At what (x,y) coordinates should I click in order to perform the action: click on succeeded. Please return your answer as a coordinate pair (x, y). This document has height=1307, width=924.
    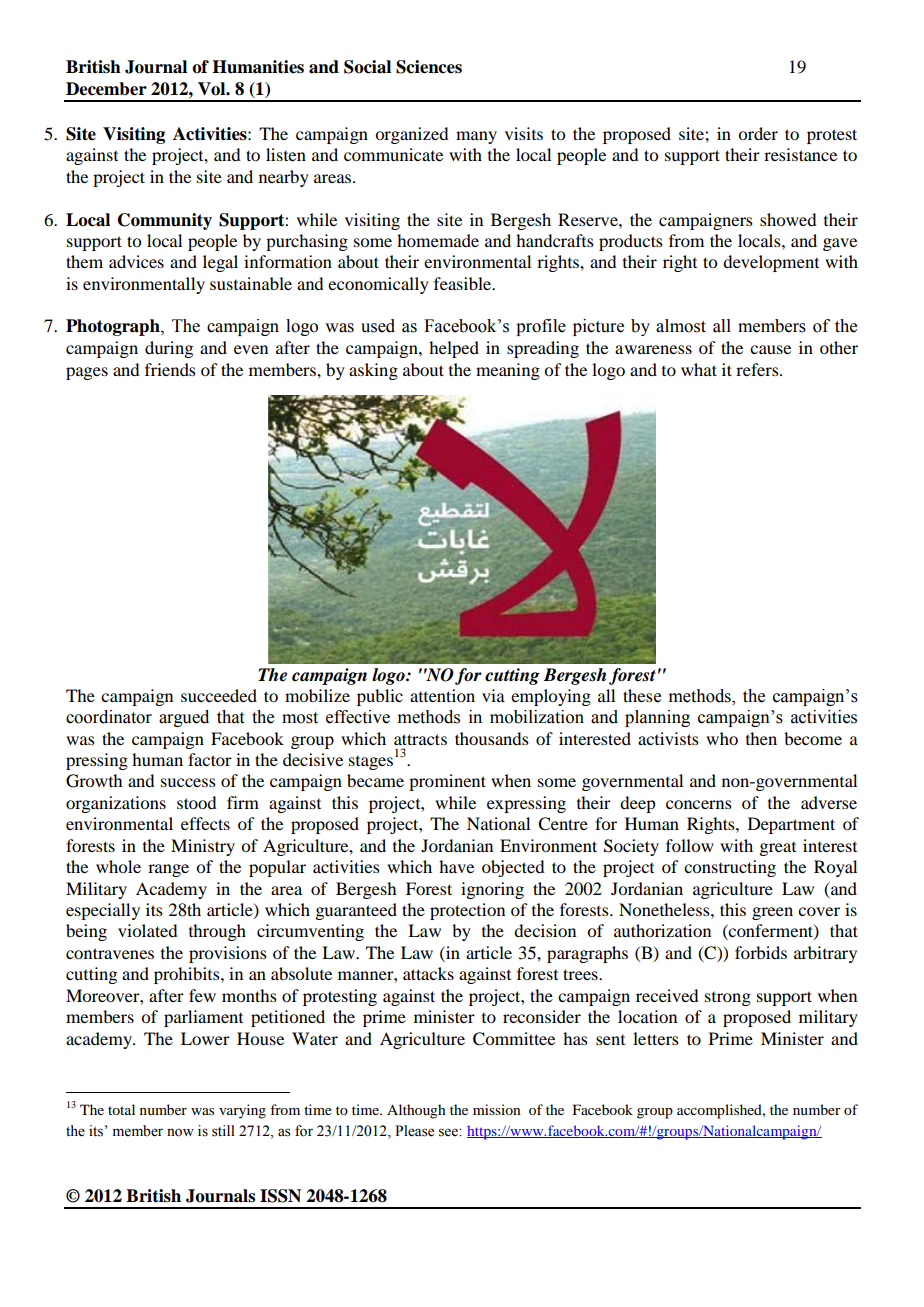
    Looking at the image, I should click on (219, 695).
